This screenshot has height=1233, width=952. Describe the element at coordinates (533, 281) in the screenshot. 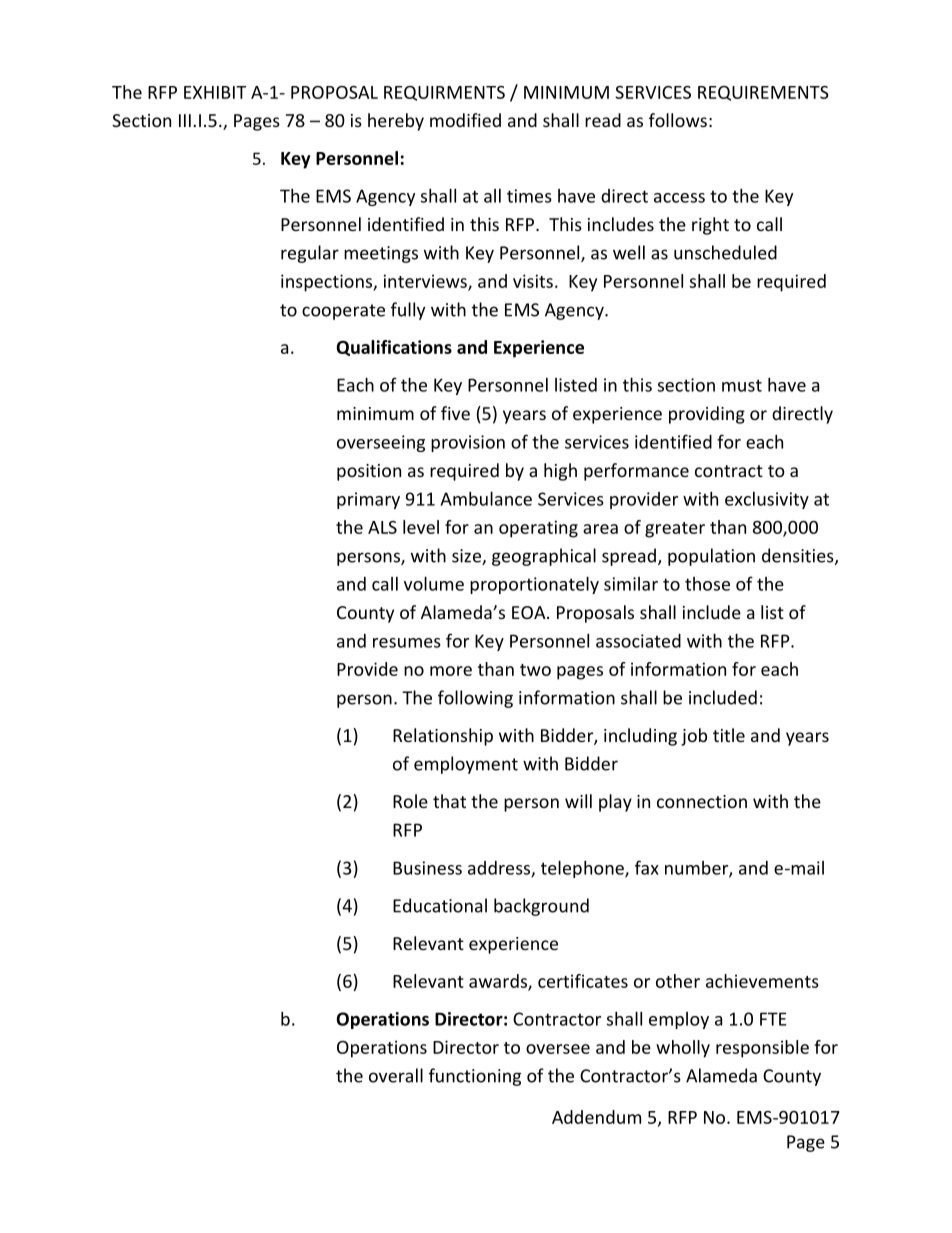

I see `visits` at that location.
